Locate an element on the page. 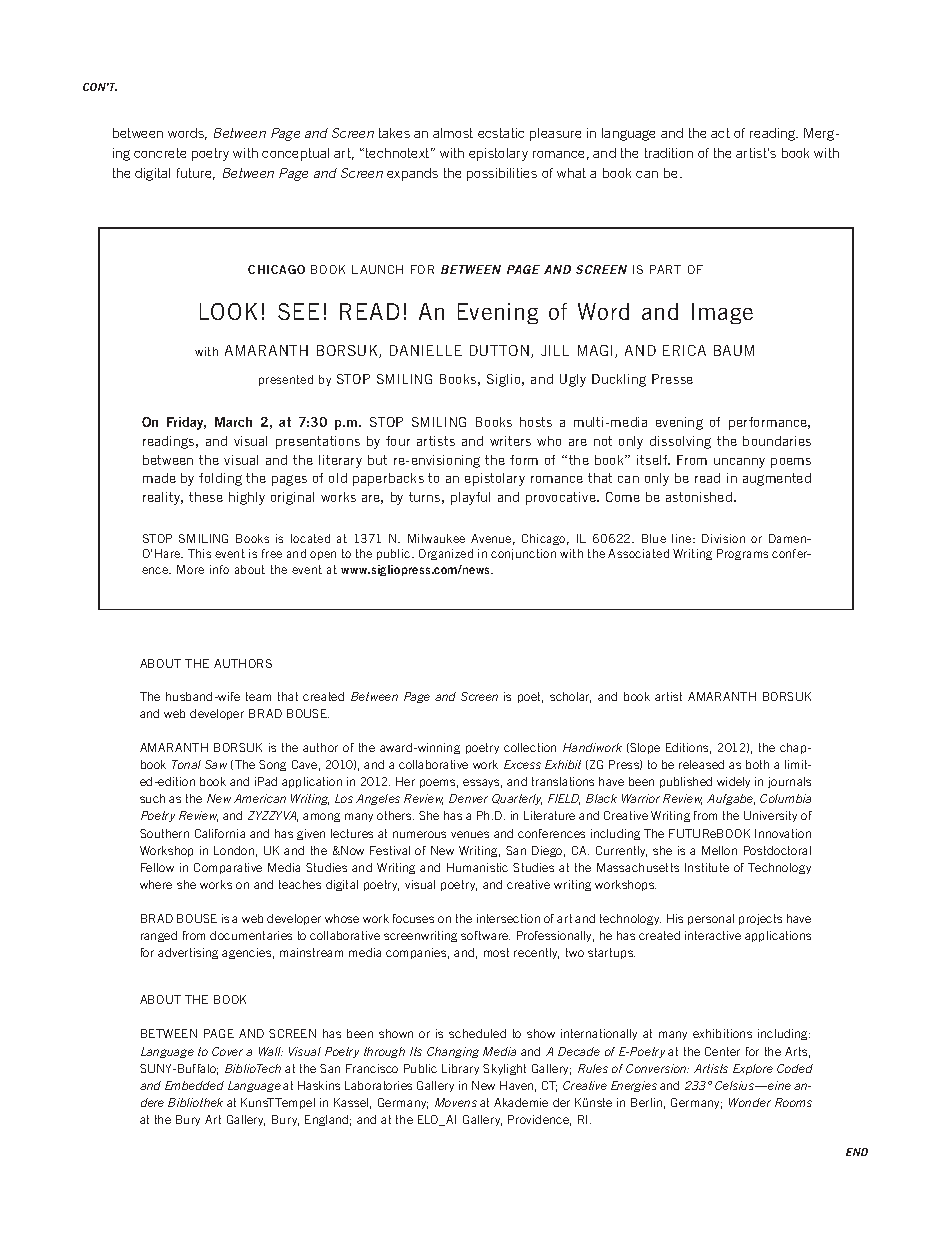 Image resolution: width=952 pixels, height=1233 pixels. playful is located at coordinates (470, 498).
